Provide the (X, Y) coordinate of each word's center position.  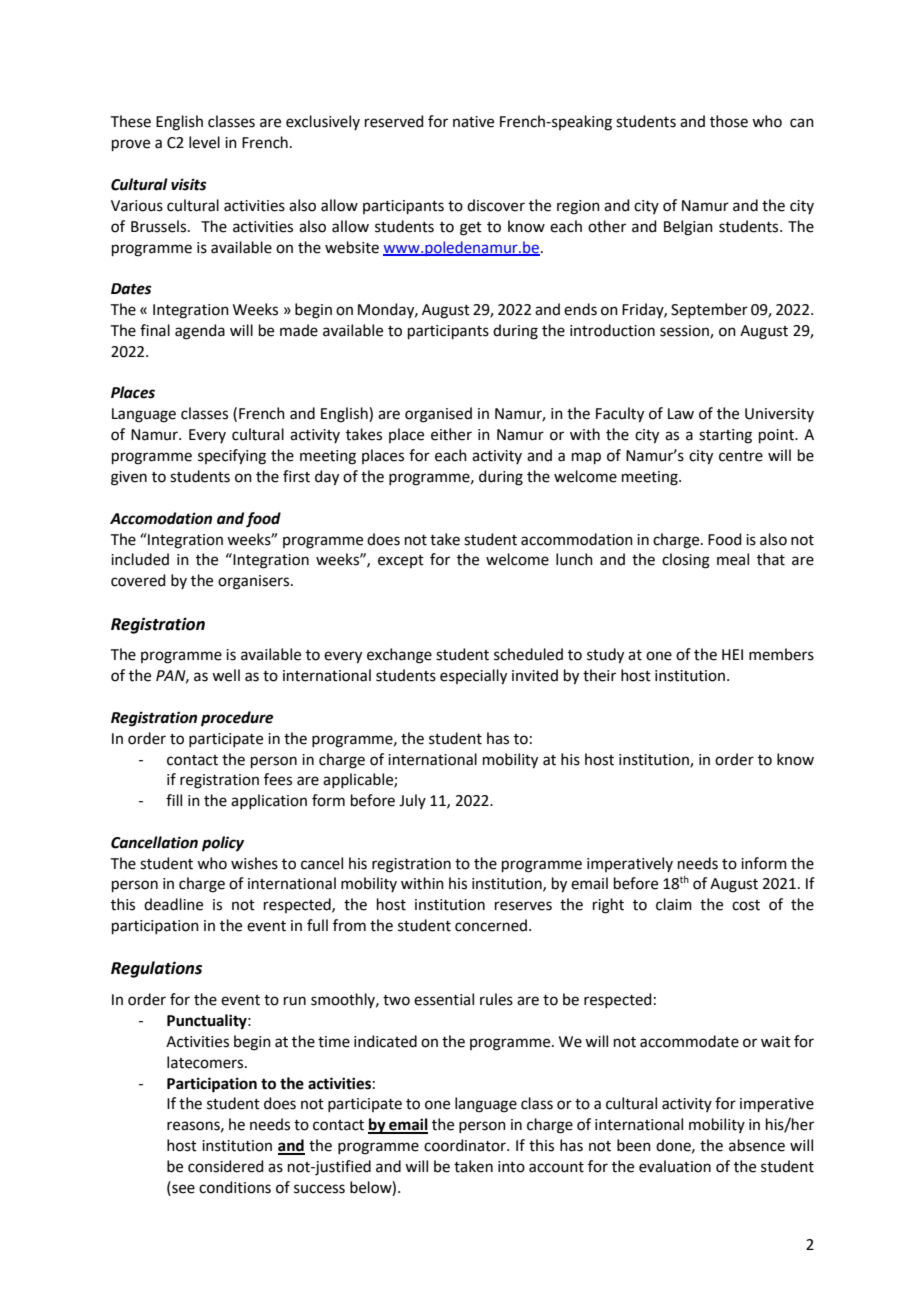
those (729, 121)
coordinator (466, 1145)
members (781, 654)
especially (473, 677)
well (226, 675)
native (473, 122)
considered (226, 1166)
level (204, 142)
